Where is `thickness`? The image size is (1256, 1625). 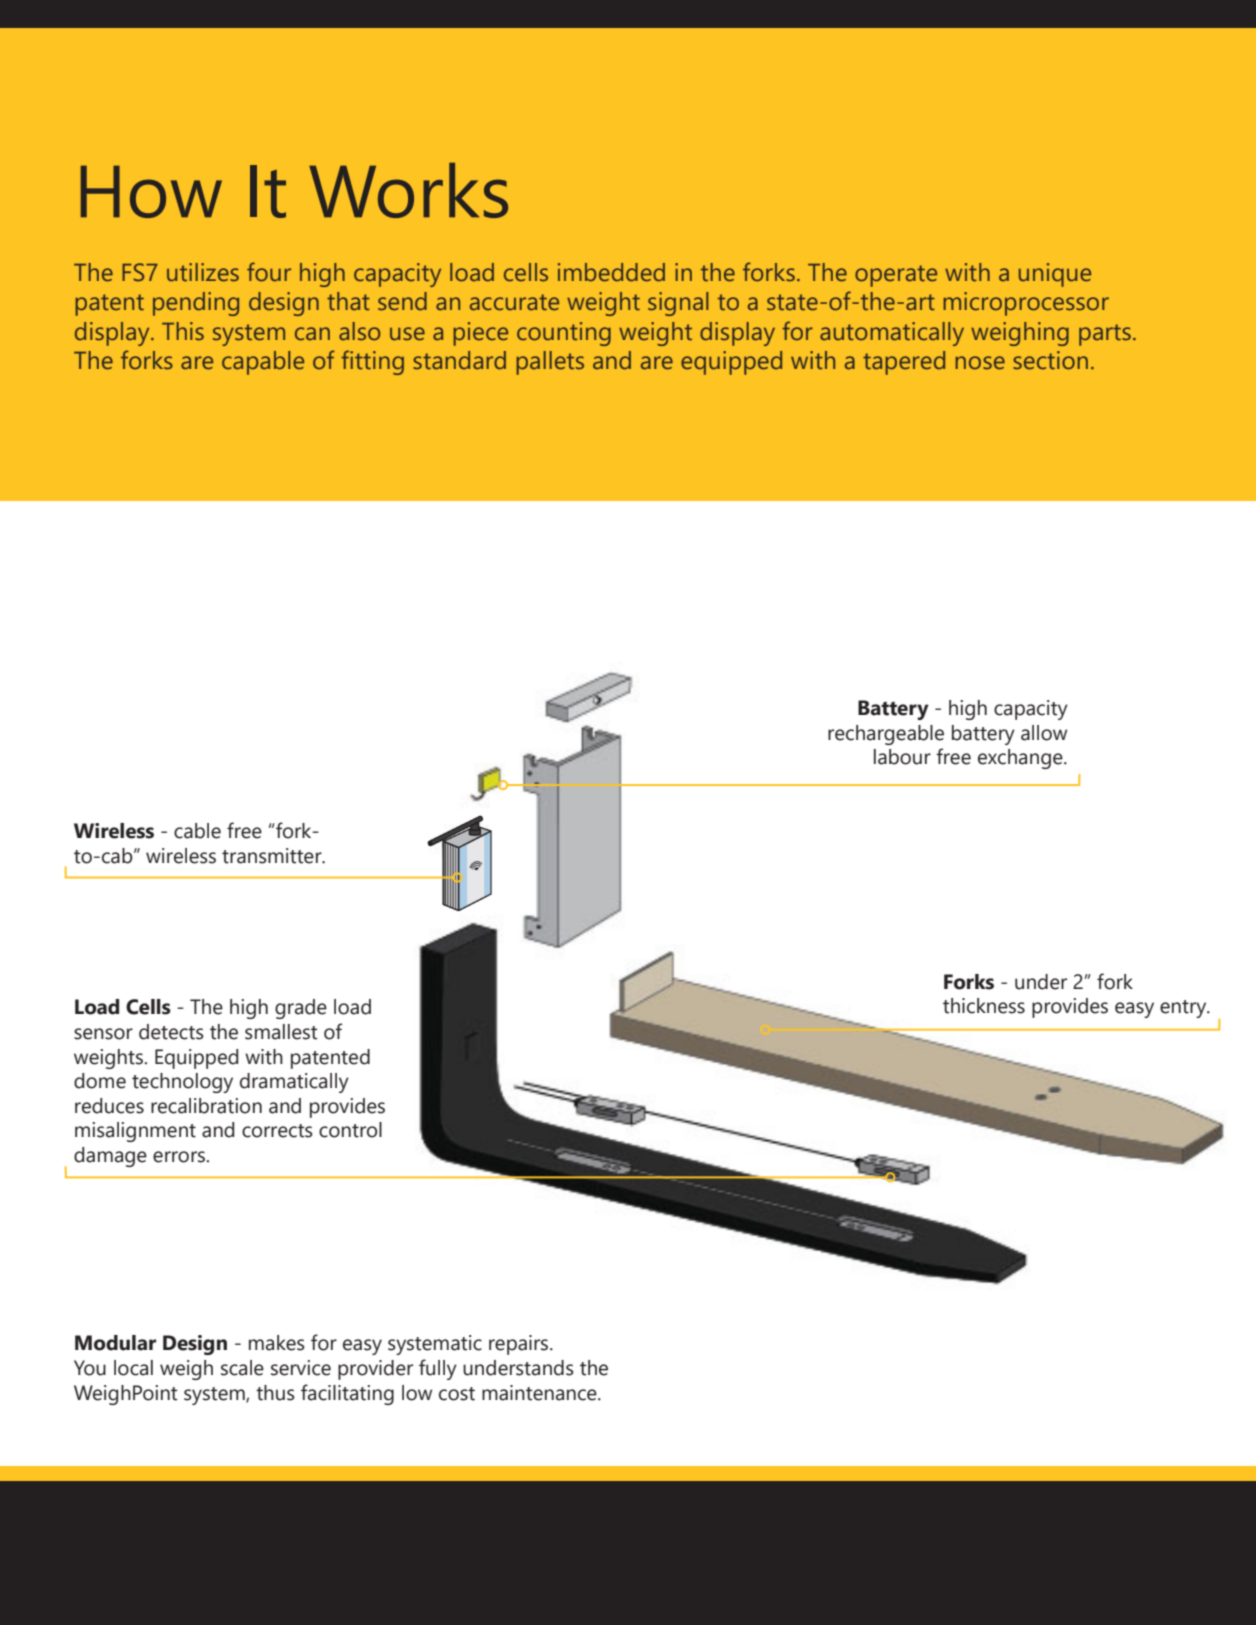 thickness is located at coordinates (984, 1006).
